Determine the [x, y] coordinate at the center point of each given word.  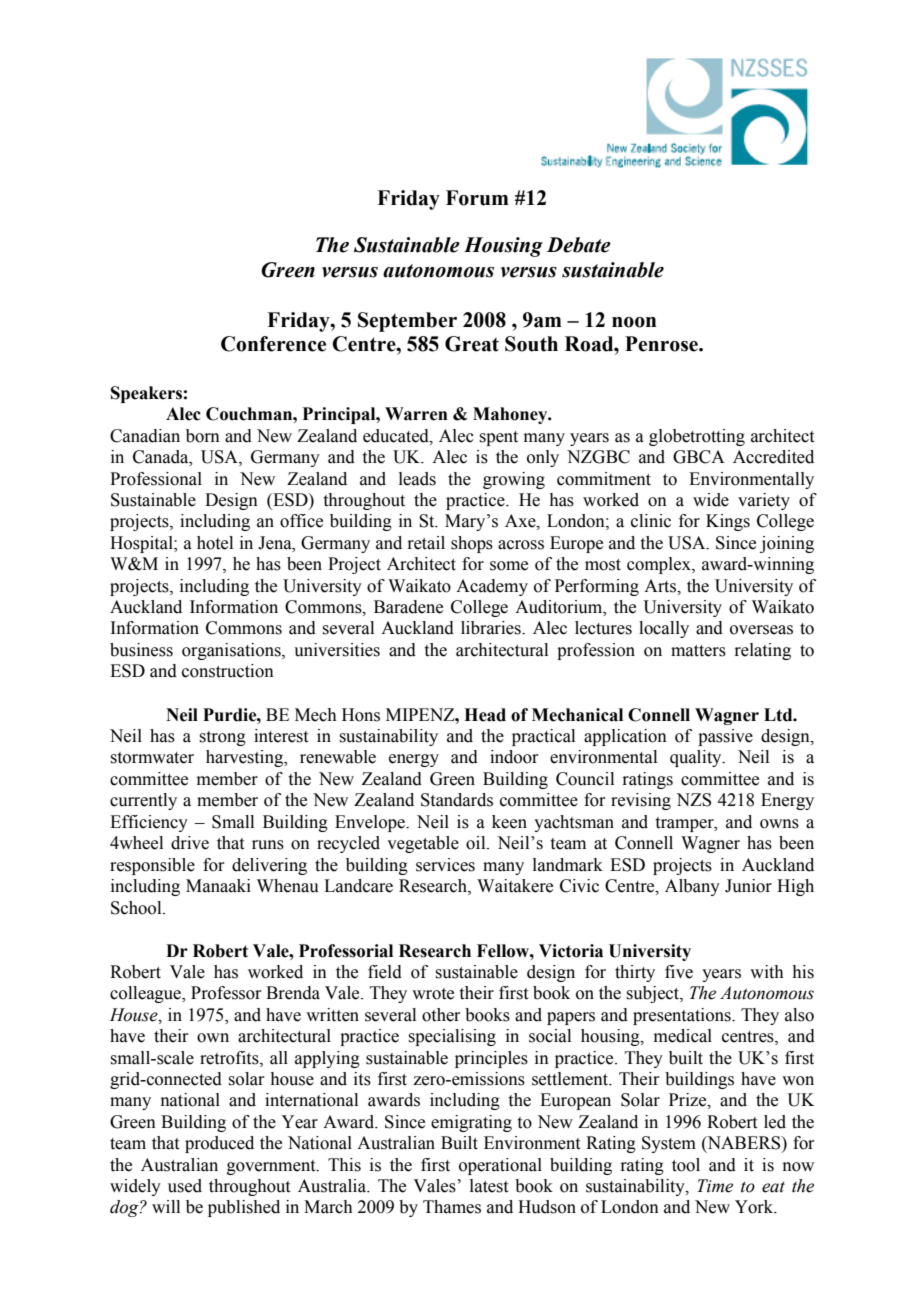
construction [228, 671]
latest [489, 1186]
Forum [477, 198]
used [185, 1186]
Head [485, 715]
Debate [579, 245]
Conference [273, 344]
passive [725, 737]
